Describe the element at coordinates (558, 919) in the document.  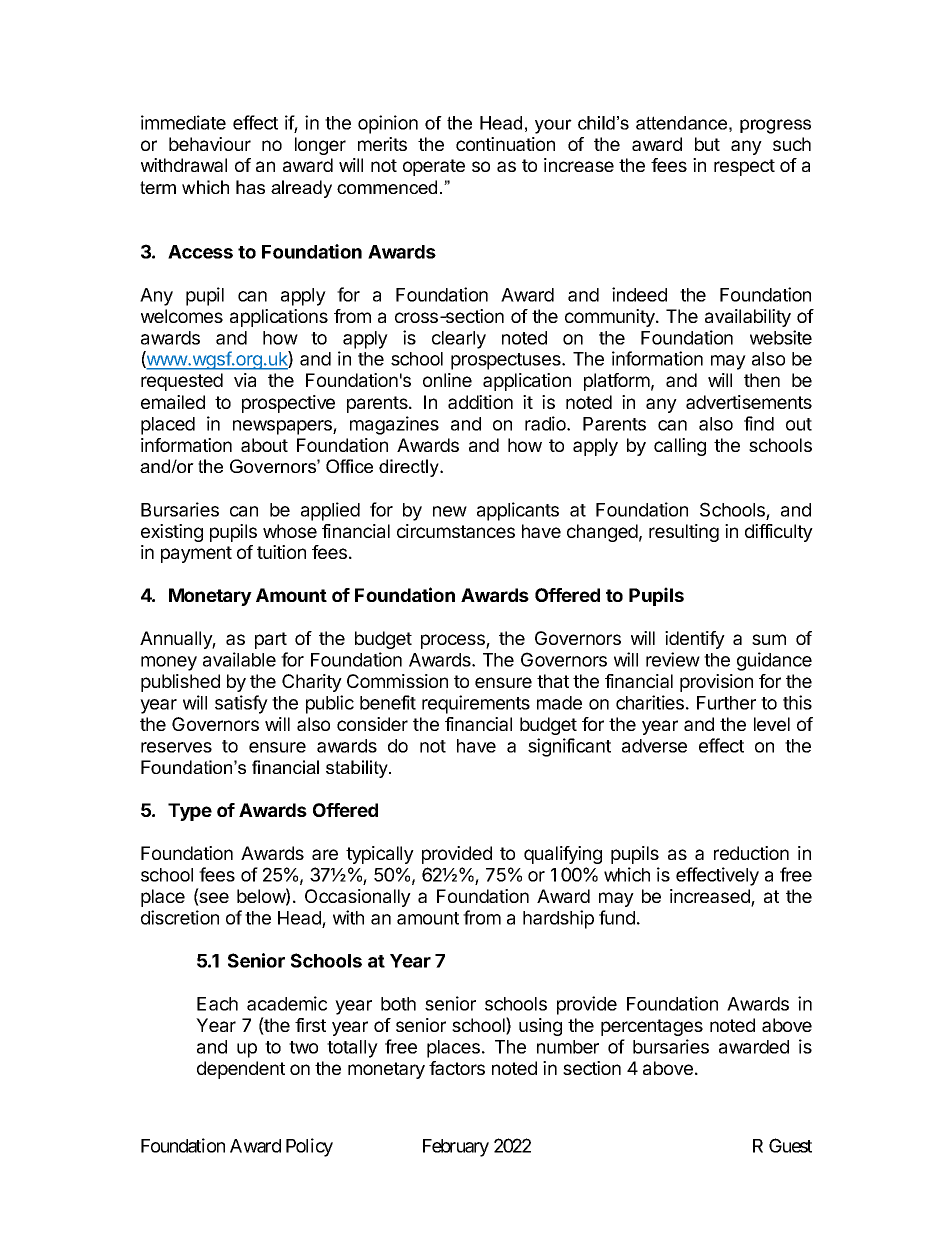
I see `hardship` at that location.
